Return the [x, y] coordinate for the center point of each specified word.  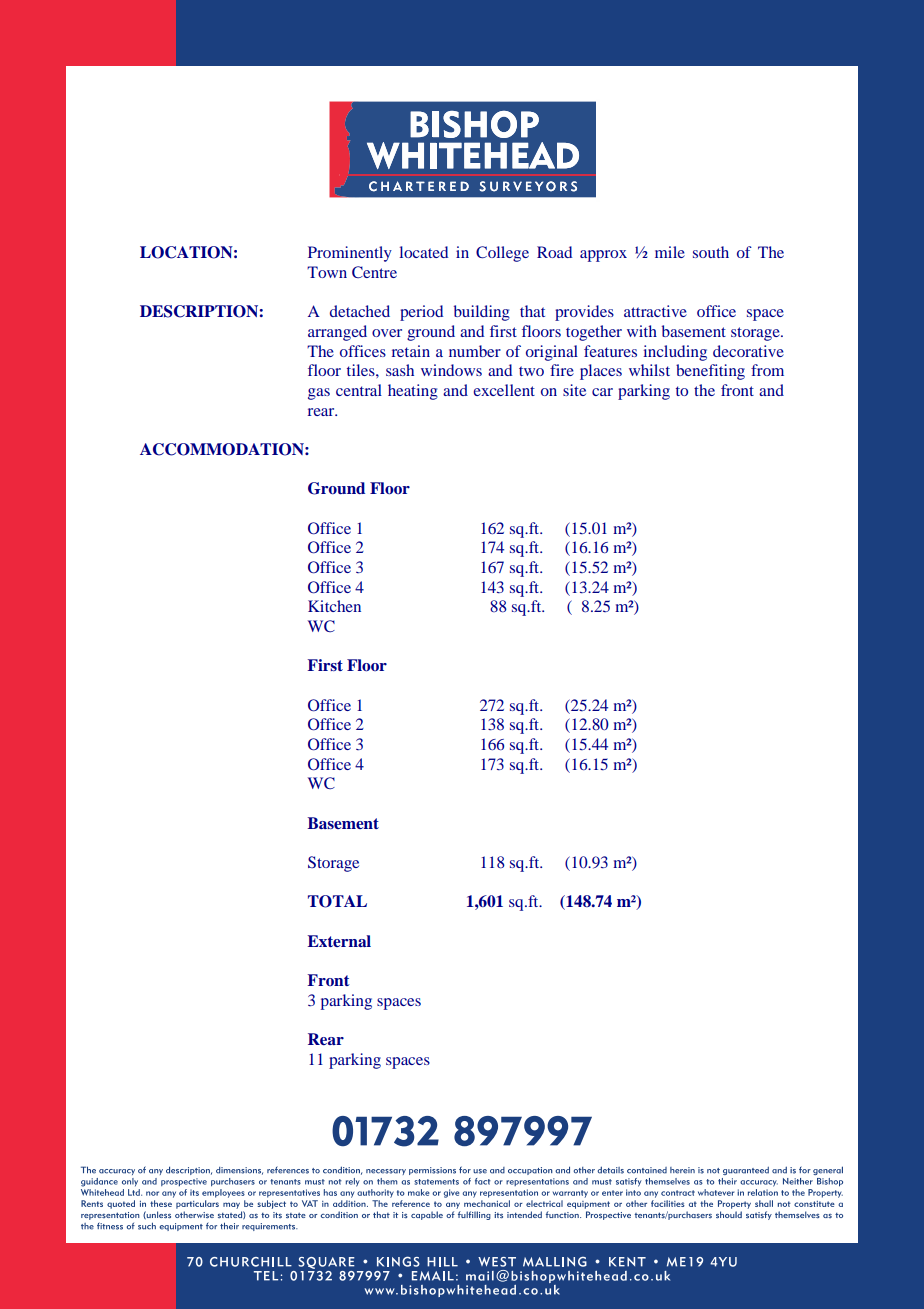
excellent [504, 390]
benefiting [710, 372]
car [602, 392]
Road [554, 252]
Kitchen [334, 606]
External [339, 941]
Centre [374, 272]
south [711, 252]
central [359, 390]
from [767, 370]
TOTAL [337, 901]
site [574, 390]
